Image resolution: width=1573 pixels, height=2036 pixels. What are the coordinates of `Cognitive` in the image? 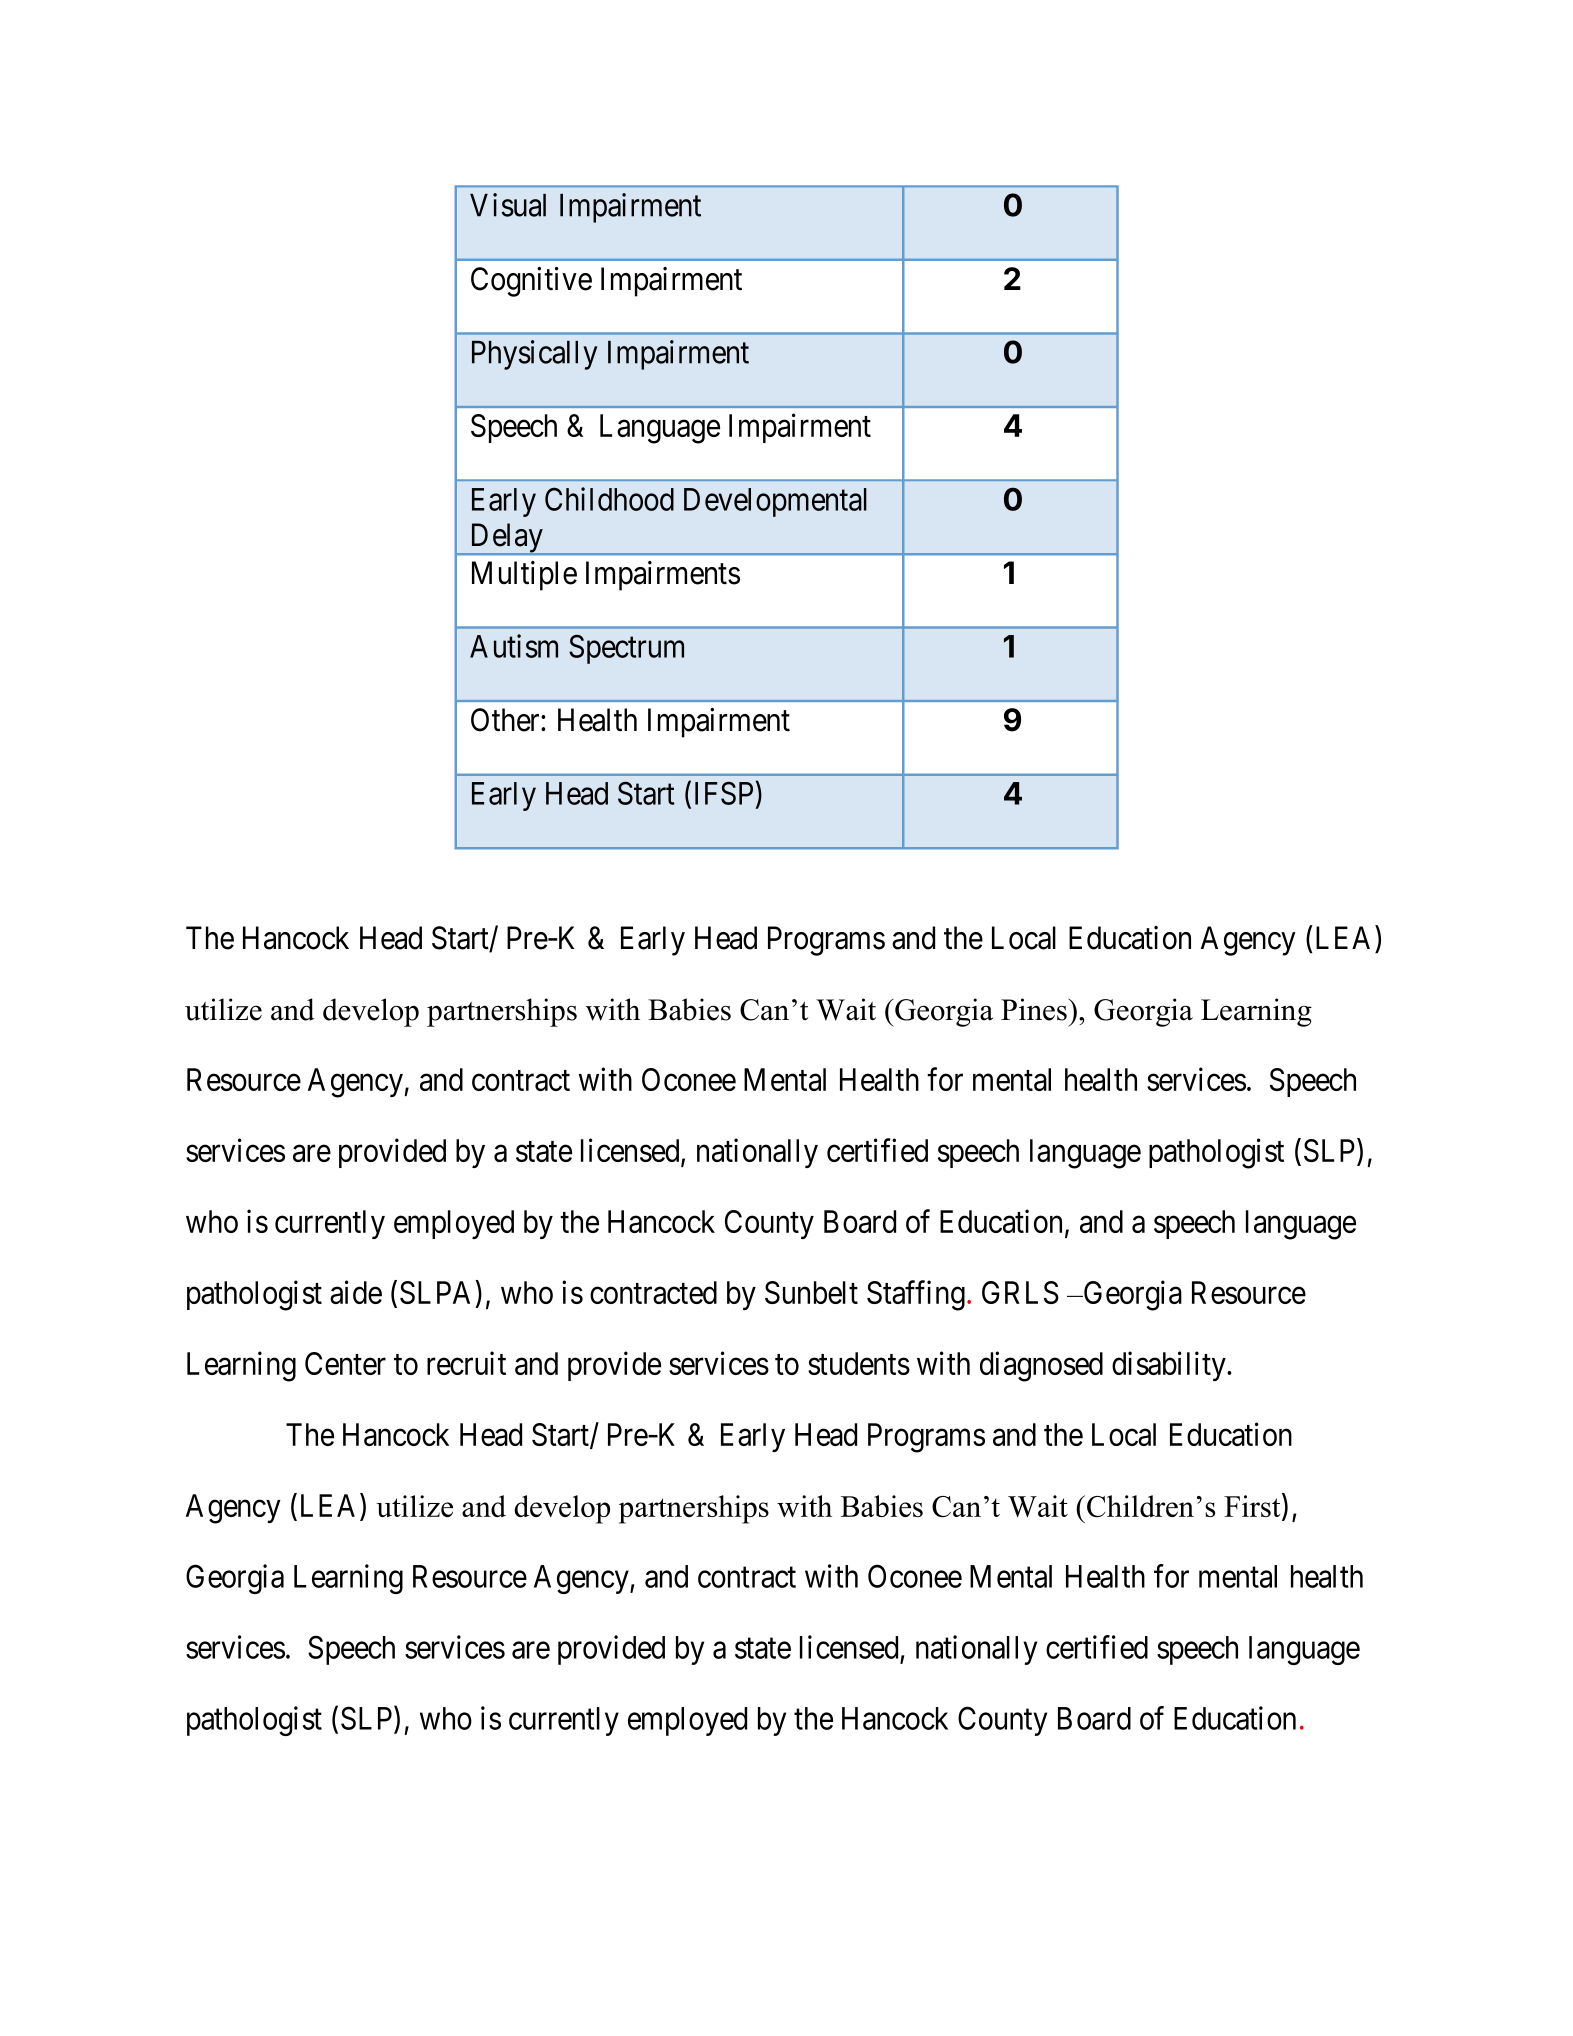 It's located at (531, 282).
